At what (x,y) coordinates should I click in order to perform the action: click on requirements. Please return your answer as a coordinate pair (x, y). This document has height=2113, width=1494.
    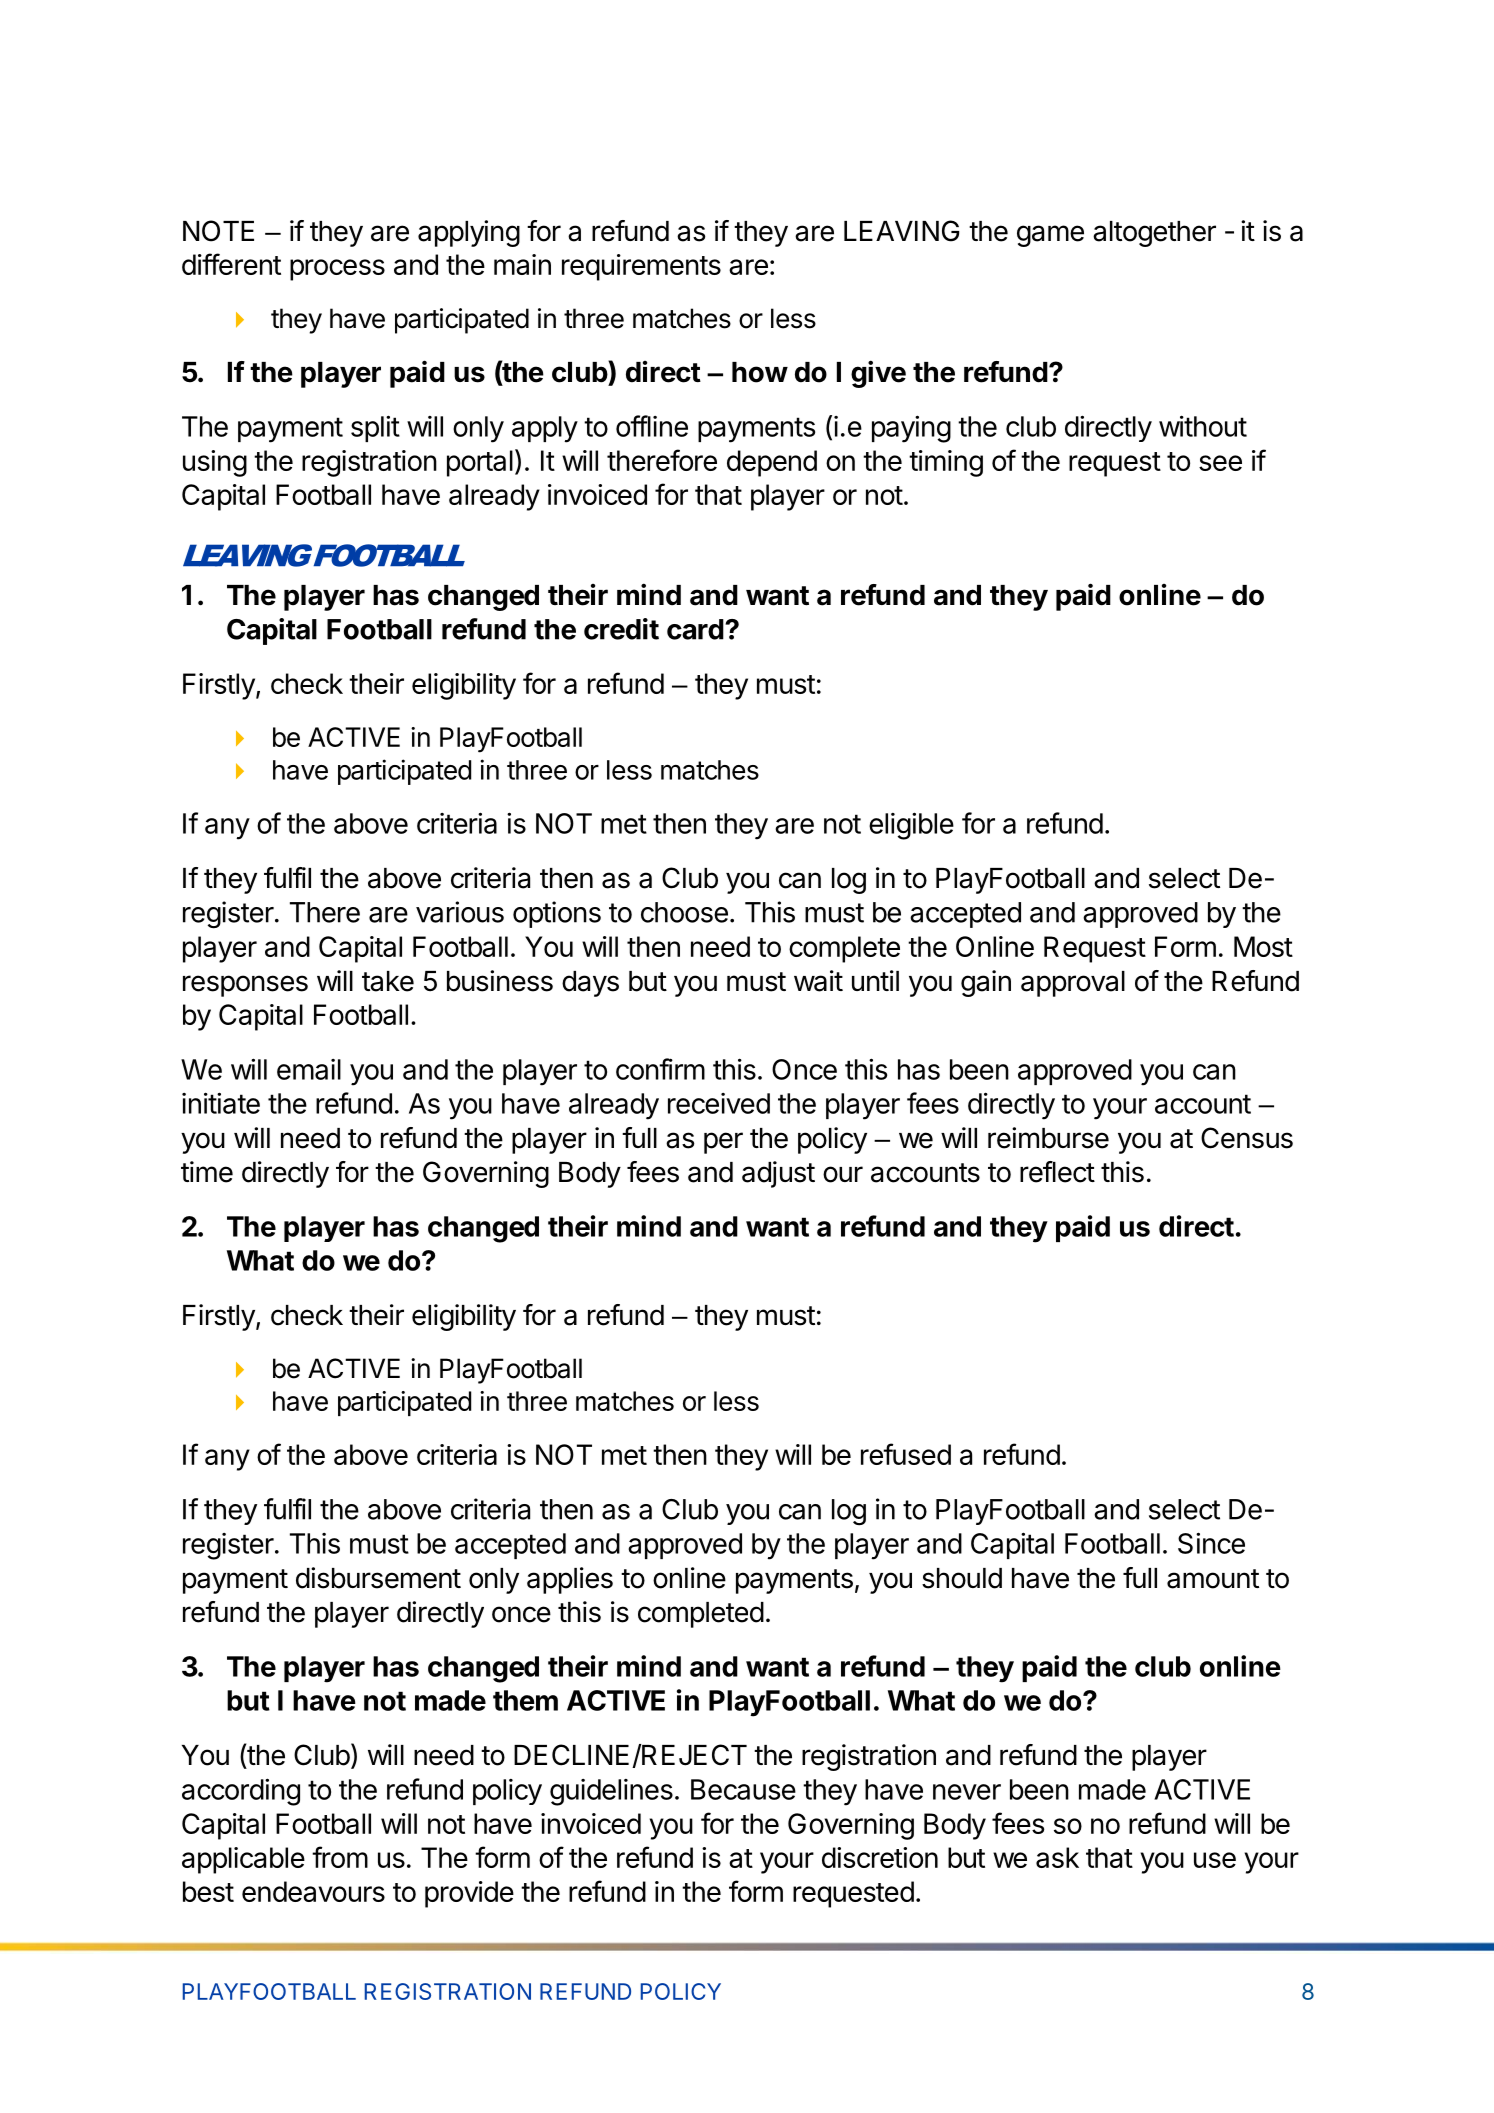
    Looking at the image, I should click on (641, 267).
